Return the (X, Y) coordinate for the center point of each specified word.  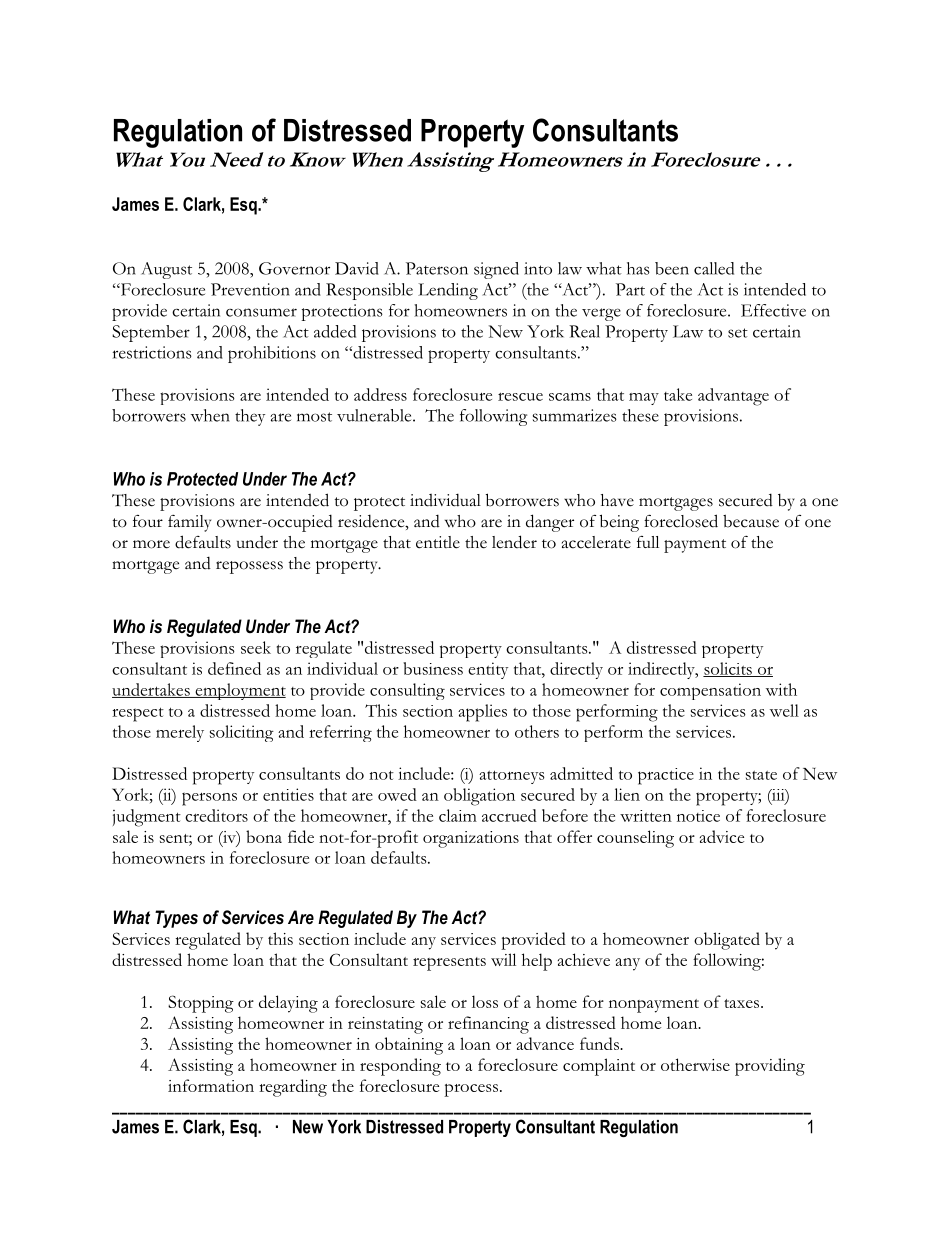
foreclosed (681, 521)
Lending (448, 291)
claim (458, 815)
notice (698, 816)
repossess (249, 567)
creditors (216, 815)
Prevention (250, 289)
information (211, 1085)
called (714, 268)
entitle (438, 542)
